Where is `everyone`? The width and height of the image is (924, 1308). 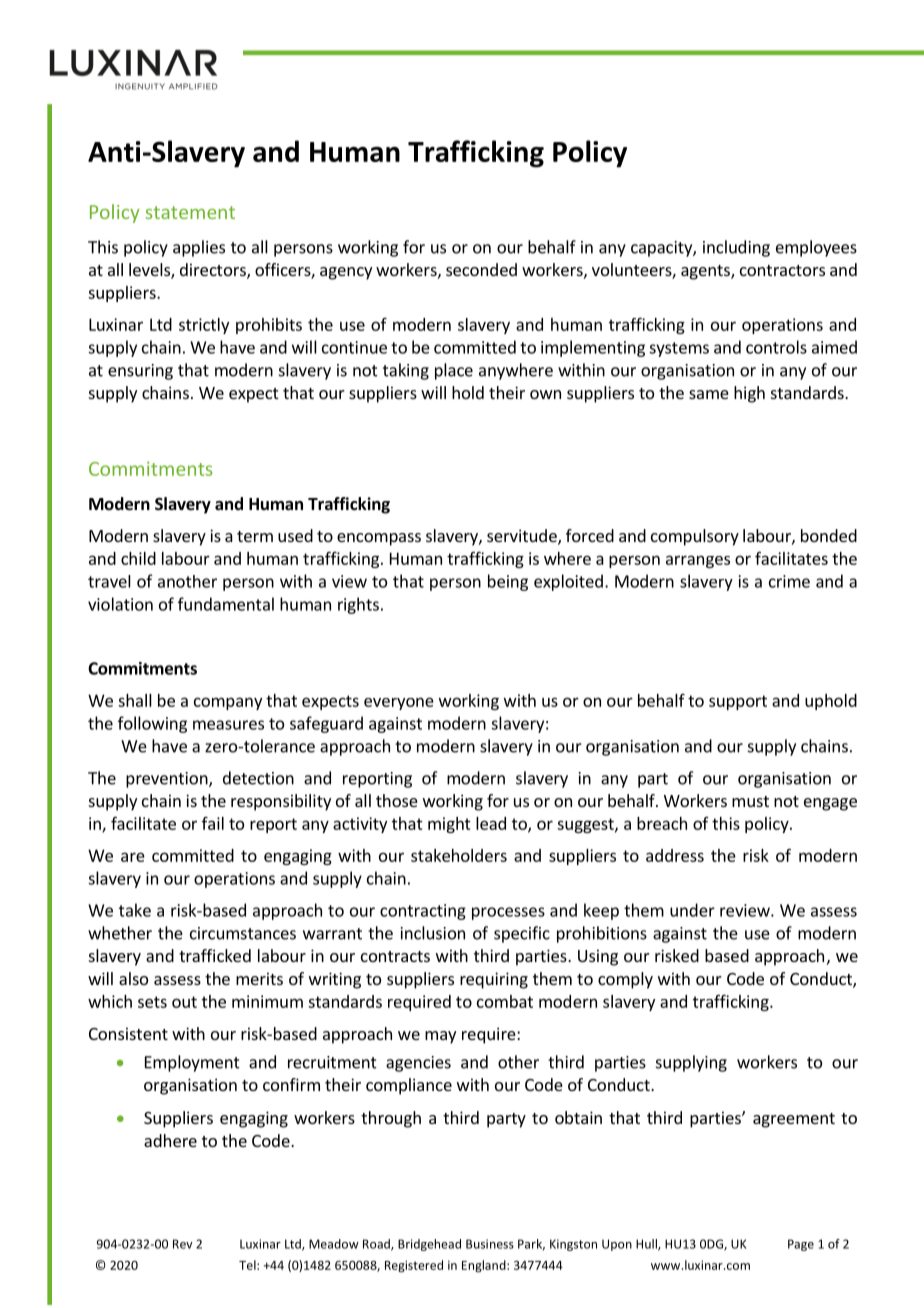 everyone is located at coordinates (399, 703).
